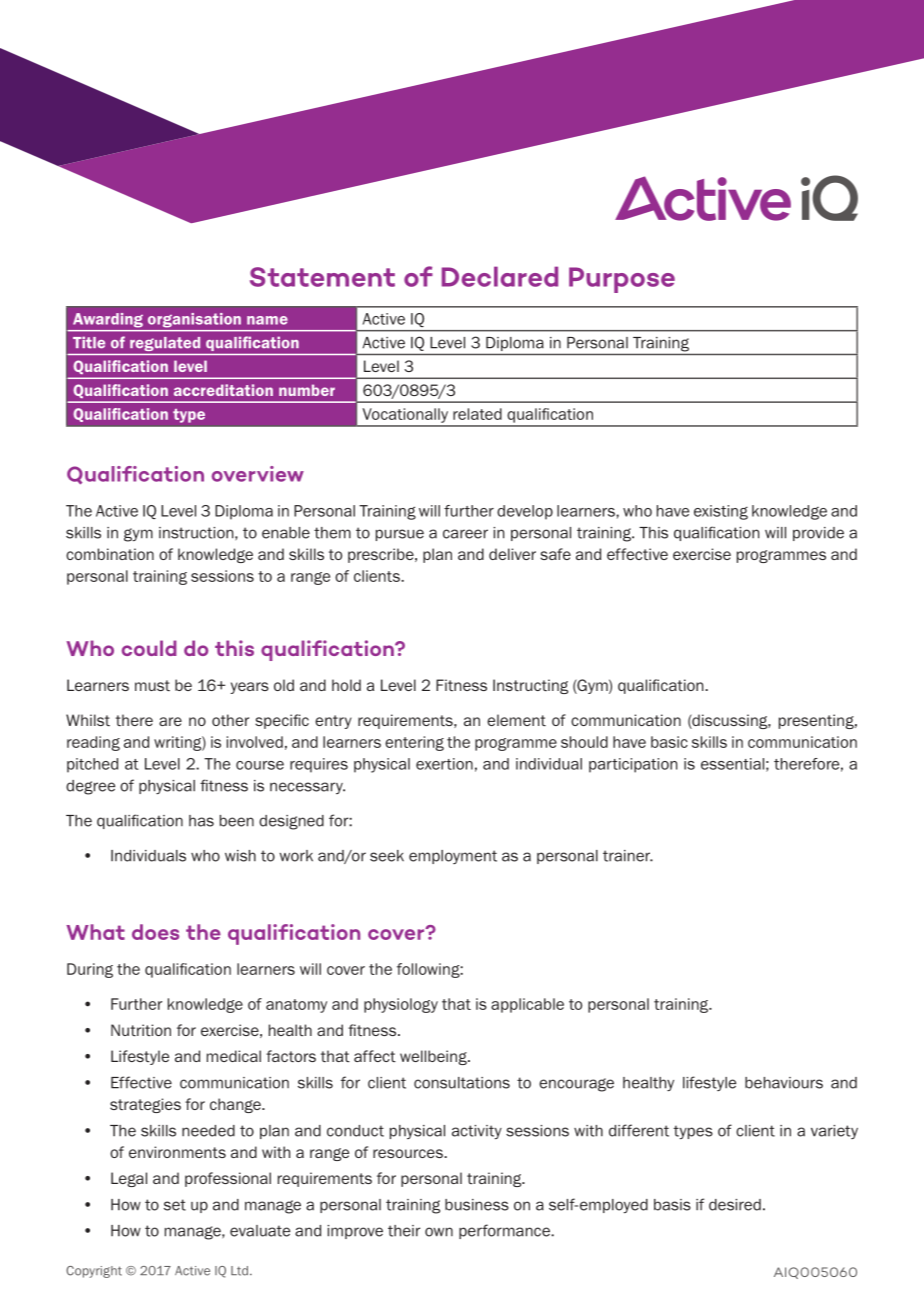 Image resolution: width=924 pixels, height=1308 pixels. I want to click on does, so click(155, 932).
